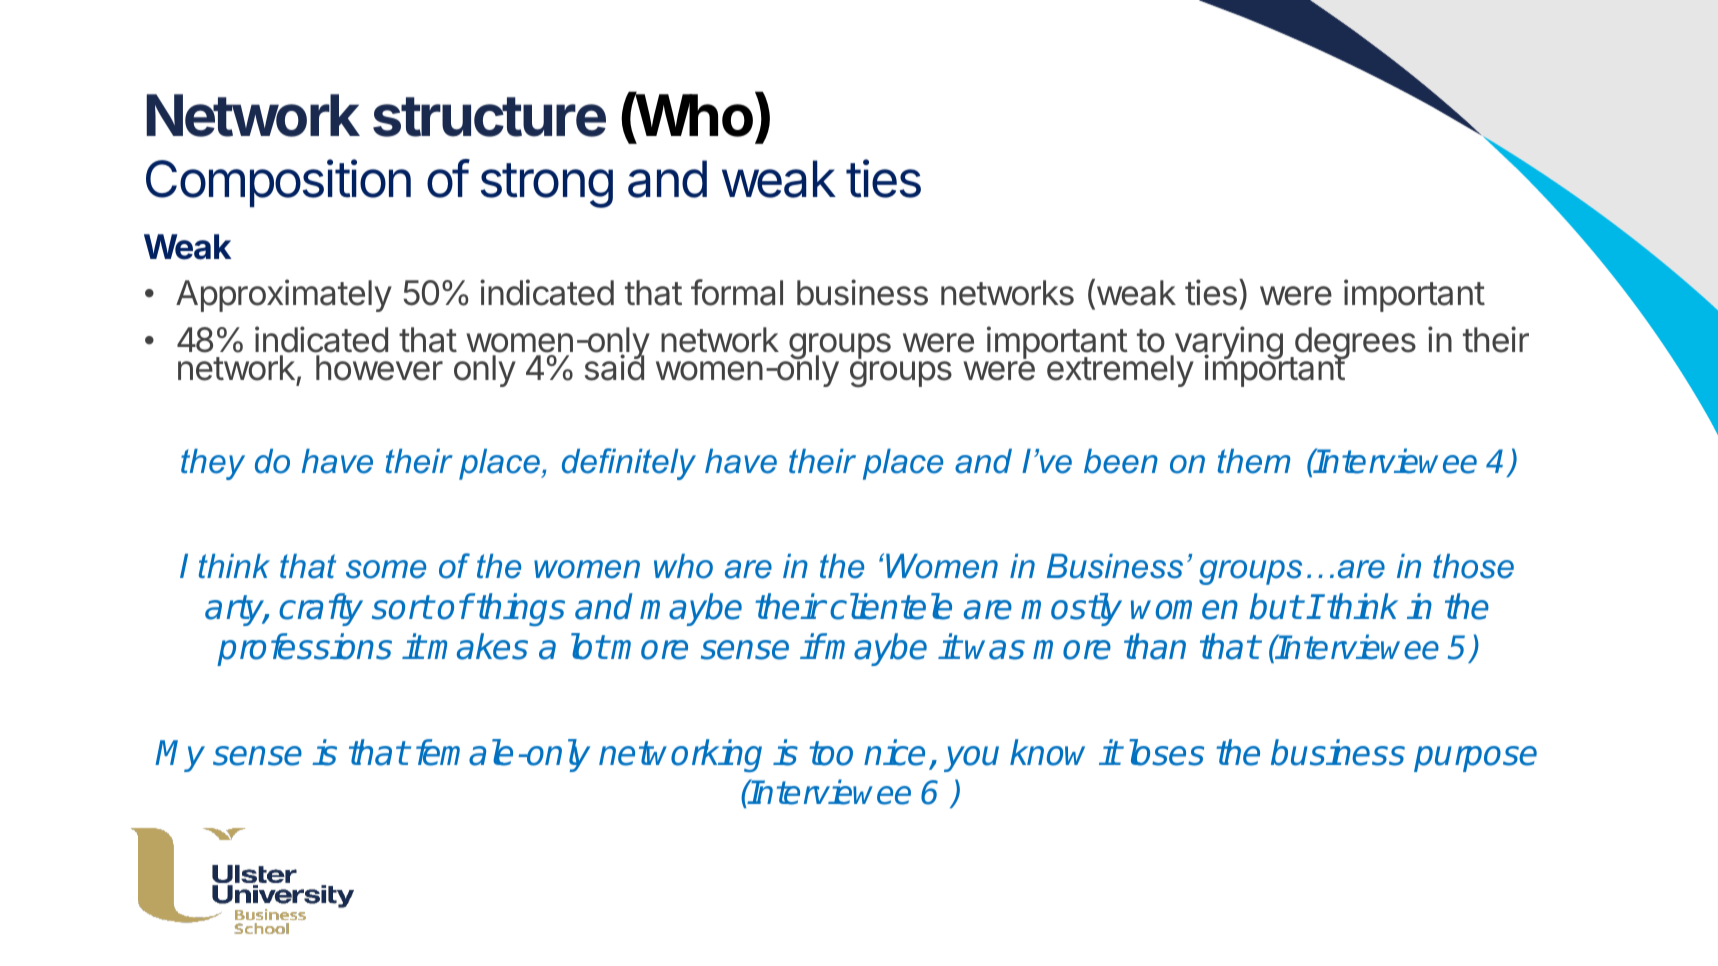 Image resolution: width=1718 pixels, height=966 pixels. What do you see at coordinates (379, 368) in the document?
I see `however` at bounding box center [379, 368].
